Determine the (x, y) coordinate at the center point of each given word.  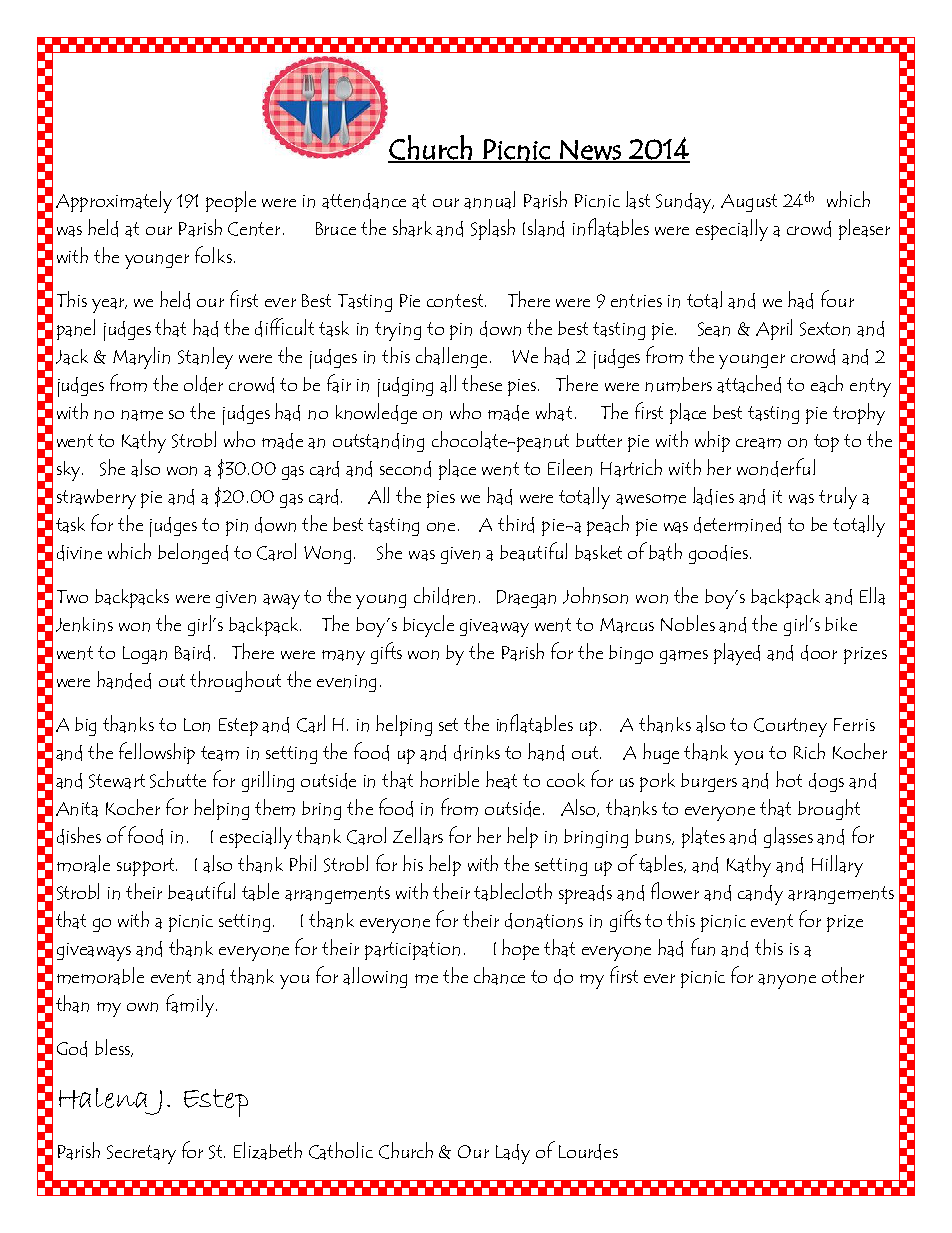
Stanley (205, 358)
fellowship (157, 753)
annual (489, 200)
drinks (477, 753)
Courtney (790, 727)
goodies (720, 554)
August (749, 203)
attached (749, 384)
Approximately (114, 202)
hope (520, 949)
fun (703, 947)
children (444, 596)
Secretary (141, 1154)
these (482, 383)
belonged (193, 553)
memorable (100, 976)
